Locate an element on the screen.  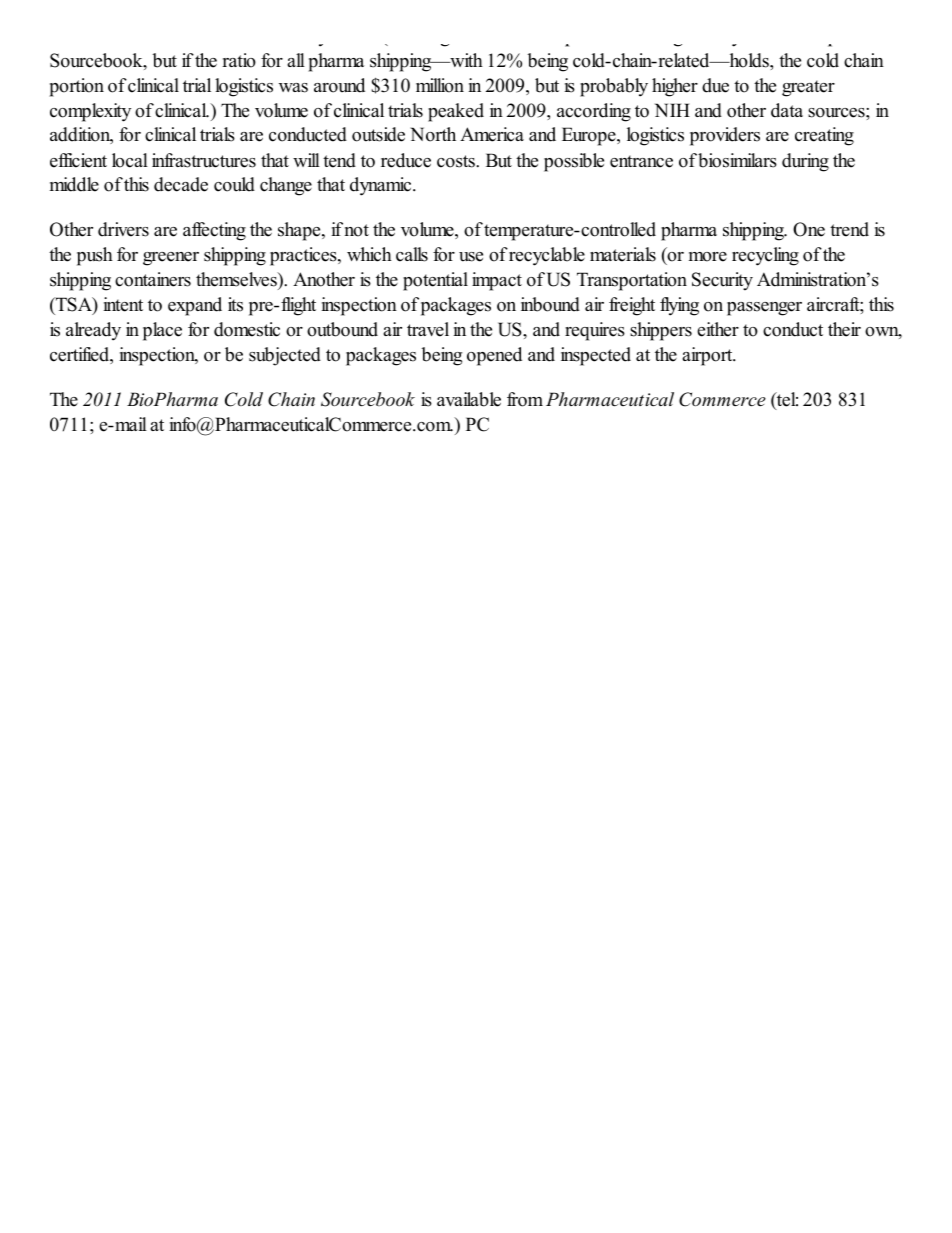
use is located at coordinates (471, 257).
